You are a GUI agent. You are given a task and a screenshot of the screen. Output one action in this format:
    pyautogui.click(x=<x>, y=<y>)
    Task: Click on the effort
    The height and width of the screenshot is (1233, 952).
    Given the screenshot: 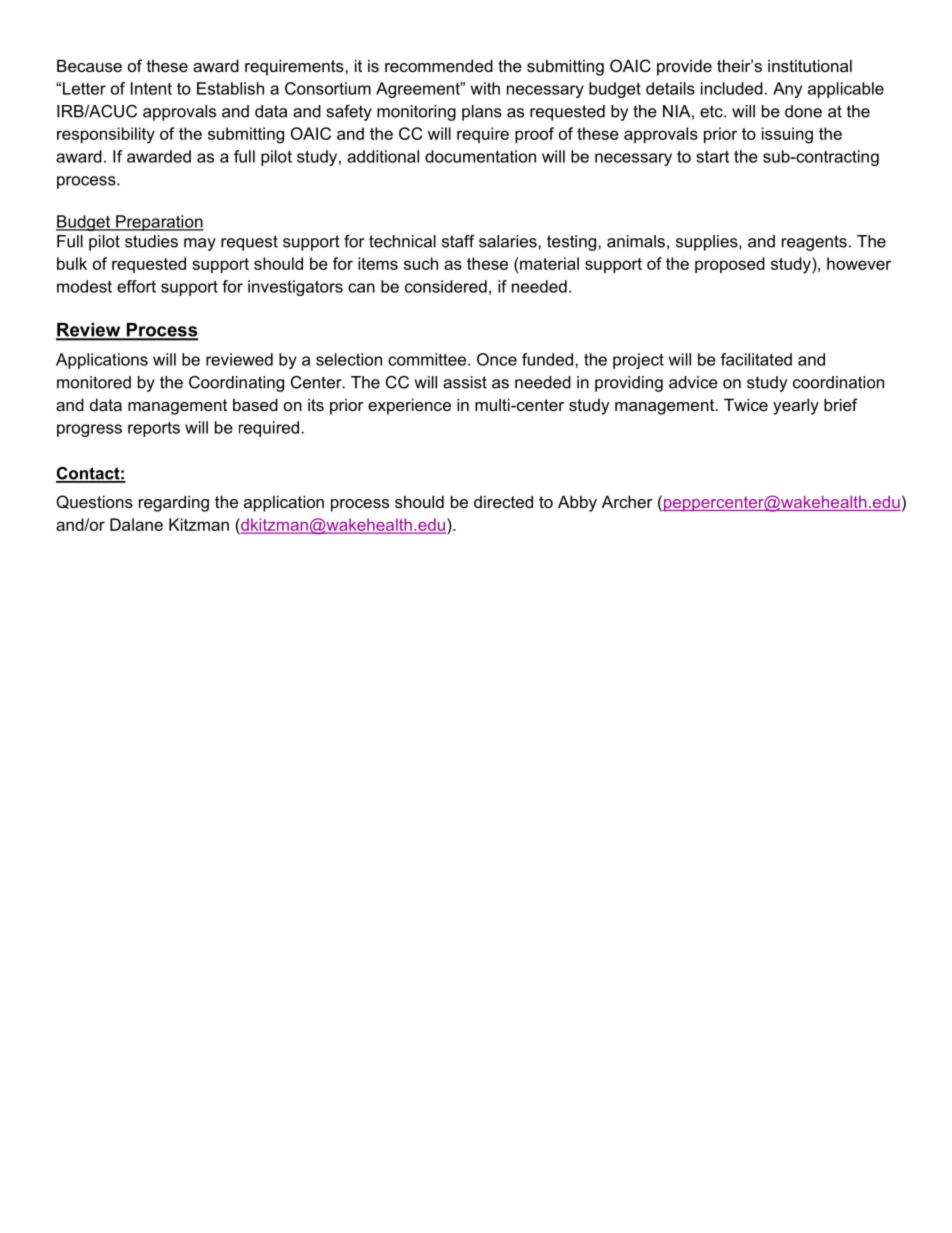 What is the action you would take?
    pyautogui.click(x=136, y=286)
